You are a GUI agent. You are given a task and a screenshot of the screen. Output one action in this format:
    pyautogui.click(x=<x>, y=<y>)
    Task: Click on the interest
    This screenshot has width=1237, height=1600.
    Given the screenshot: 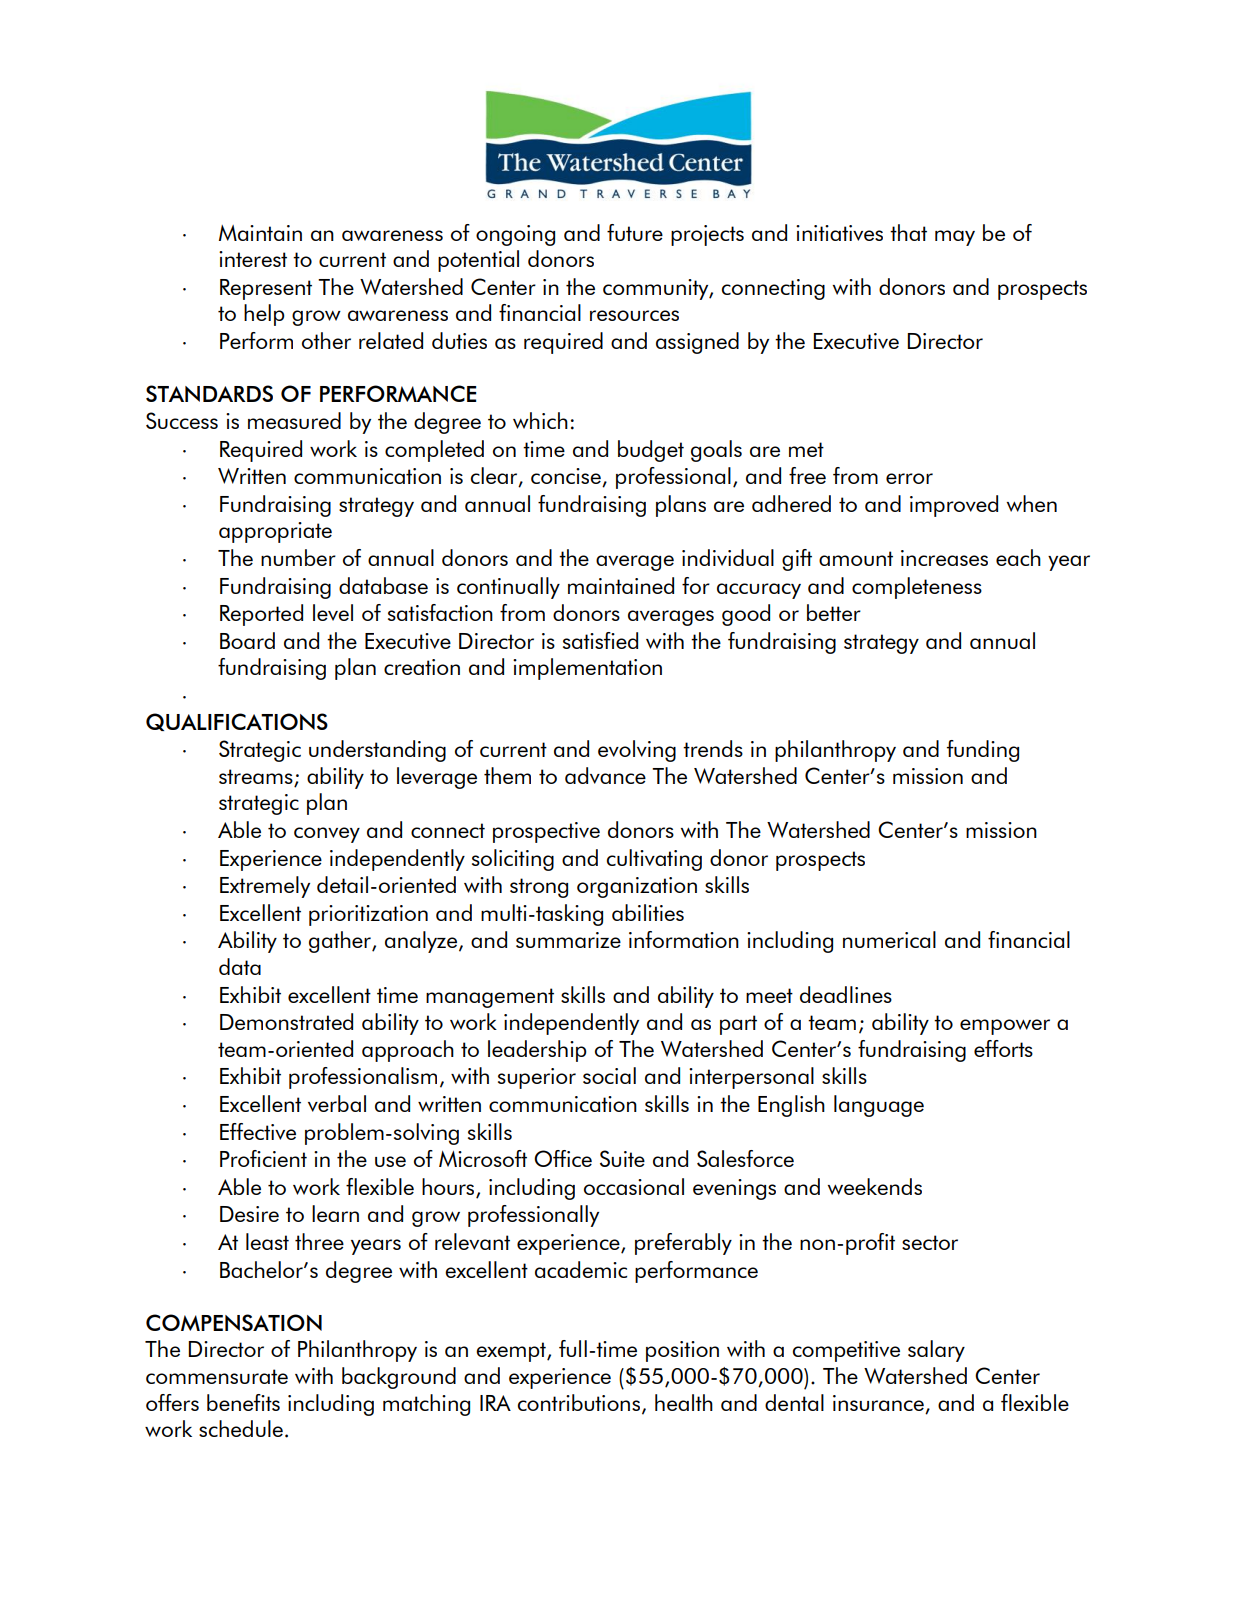 What is the action you would take?
    pyautogui.click(x=253, y=259)
